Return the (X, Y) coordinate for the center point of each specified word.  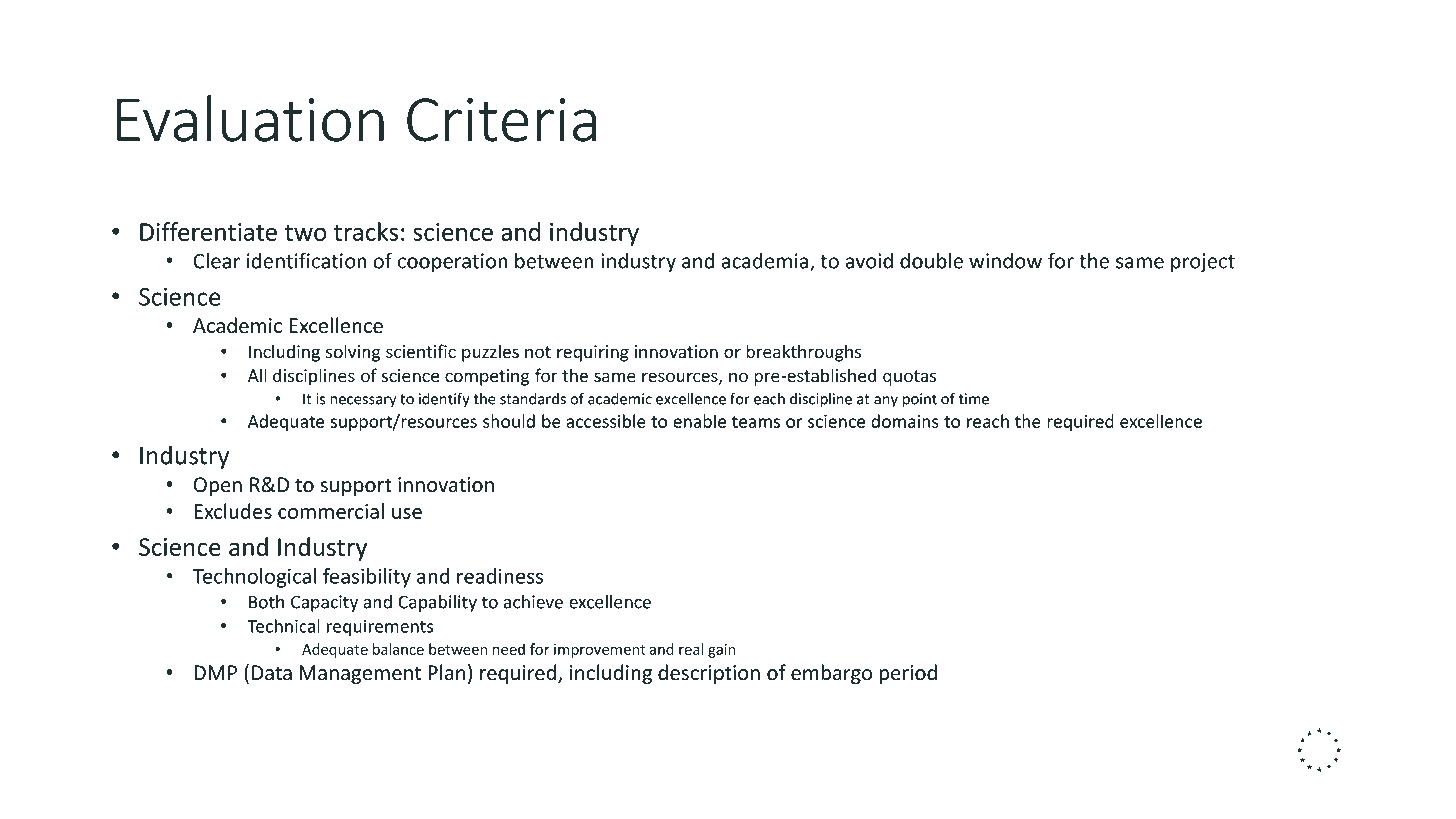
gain (721, 651)
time (974, 399)
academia (766, 261)
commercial (331, 511)
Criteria (501, 120)
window (1005, 260)
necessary (363, 401)
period (908, 674)
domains (905, 421)
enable (699, 421)
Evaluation (250, 118)
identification (307, 260)
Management (360, 674)
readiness (500, 576)
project (1203, 263)
